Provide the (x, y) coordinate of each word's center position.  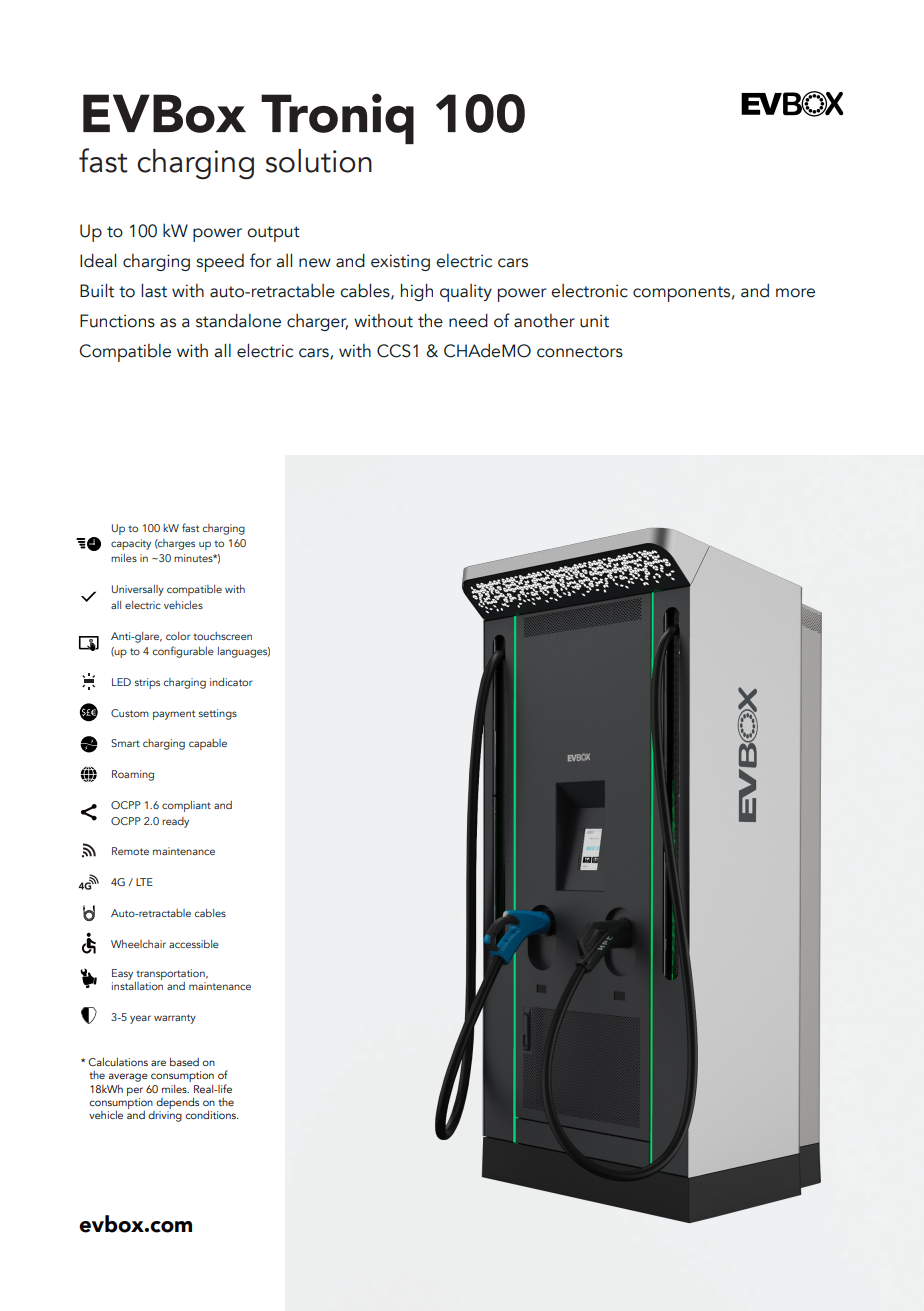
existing (400, 262)
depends (177, 1103)
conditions (211, 1115)
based (184, 1062)
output (273, 234)
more (795, 293)
